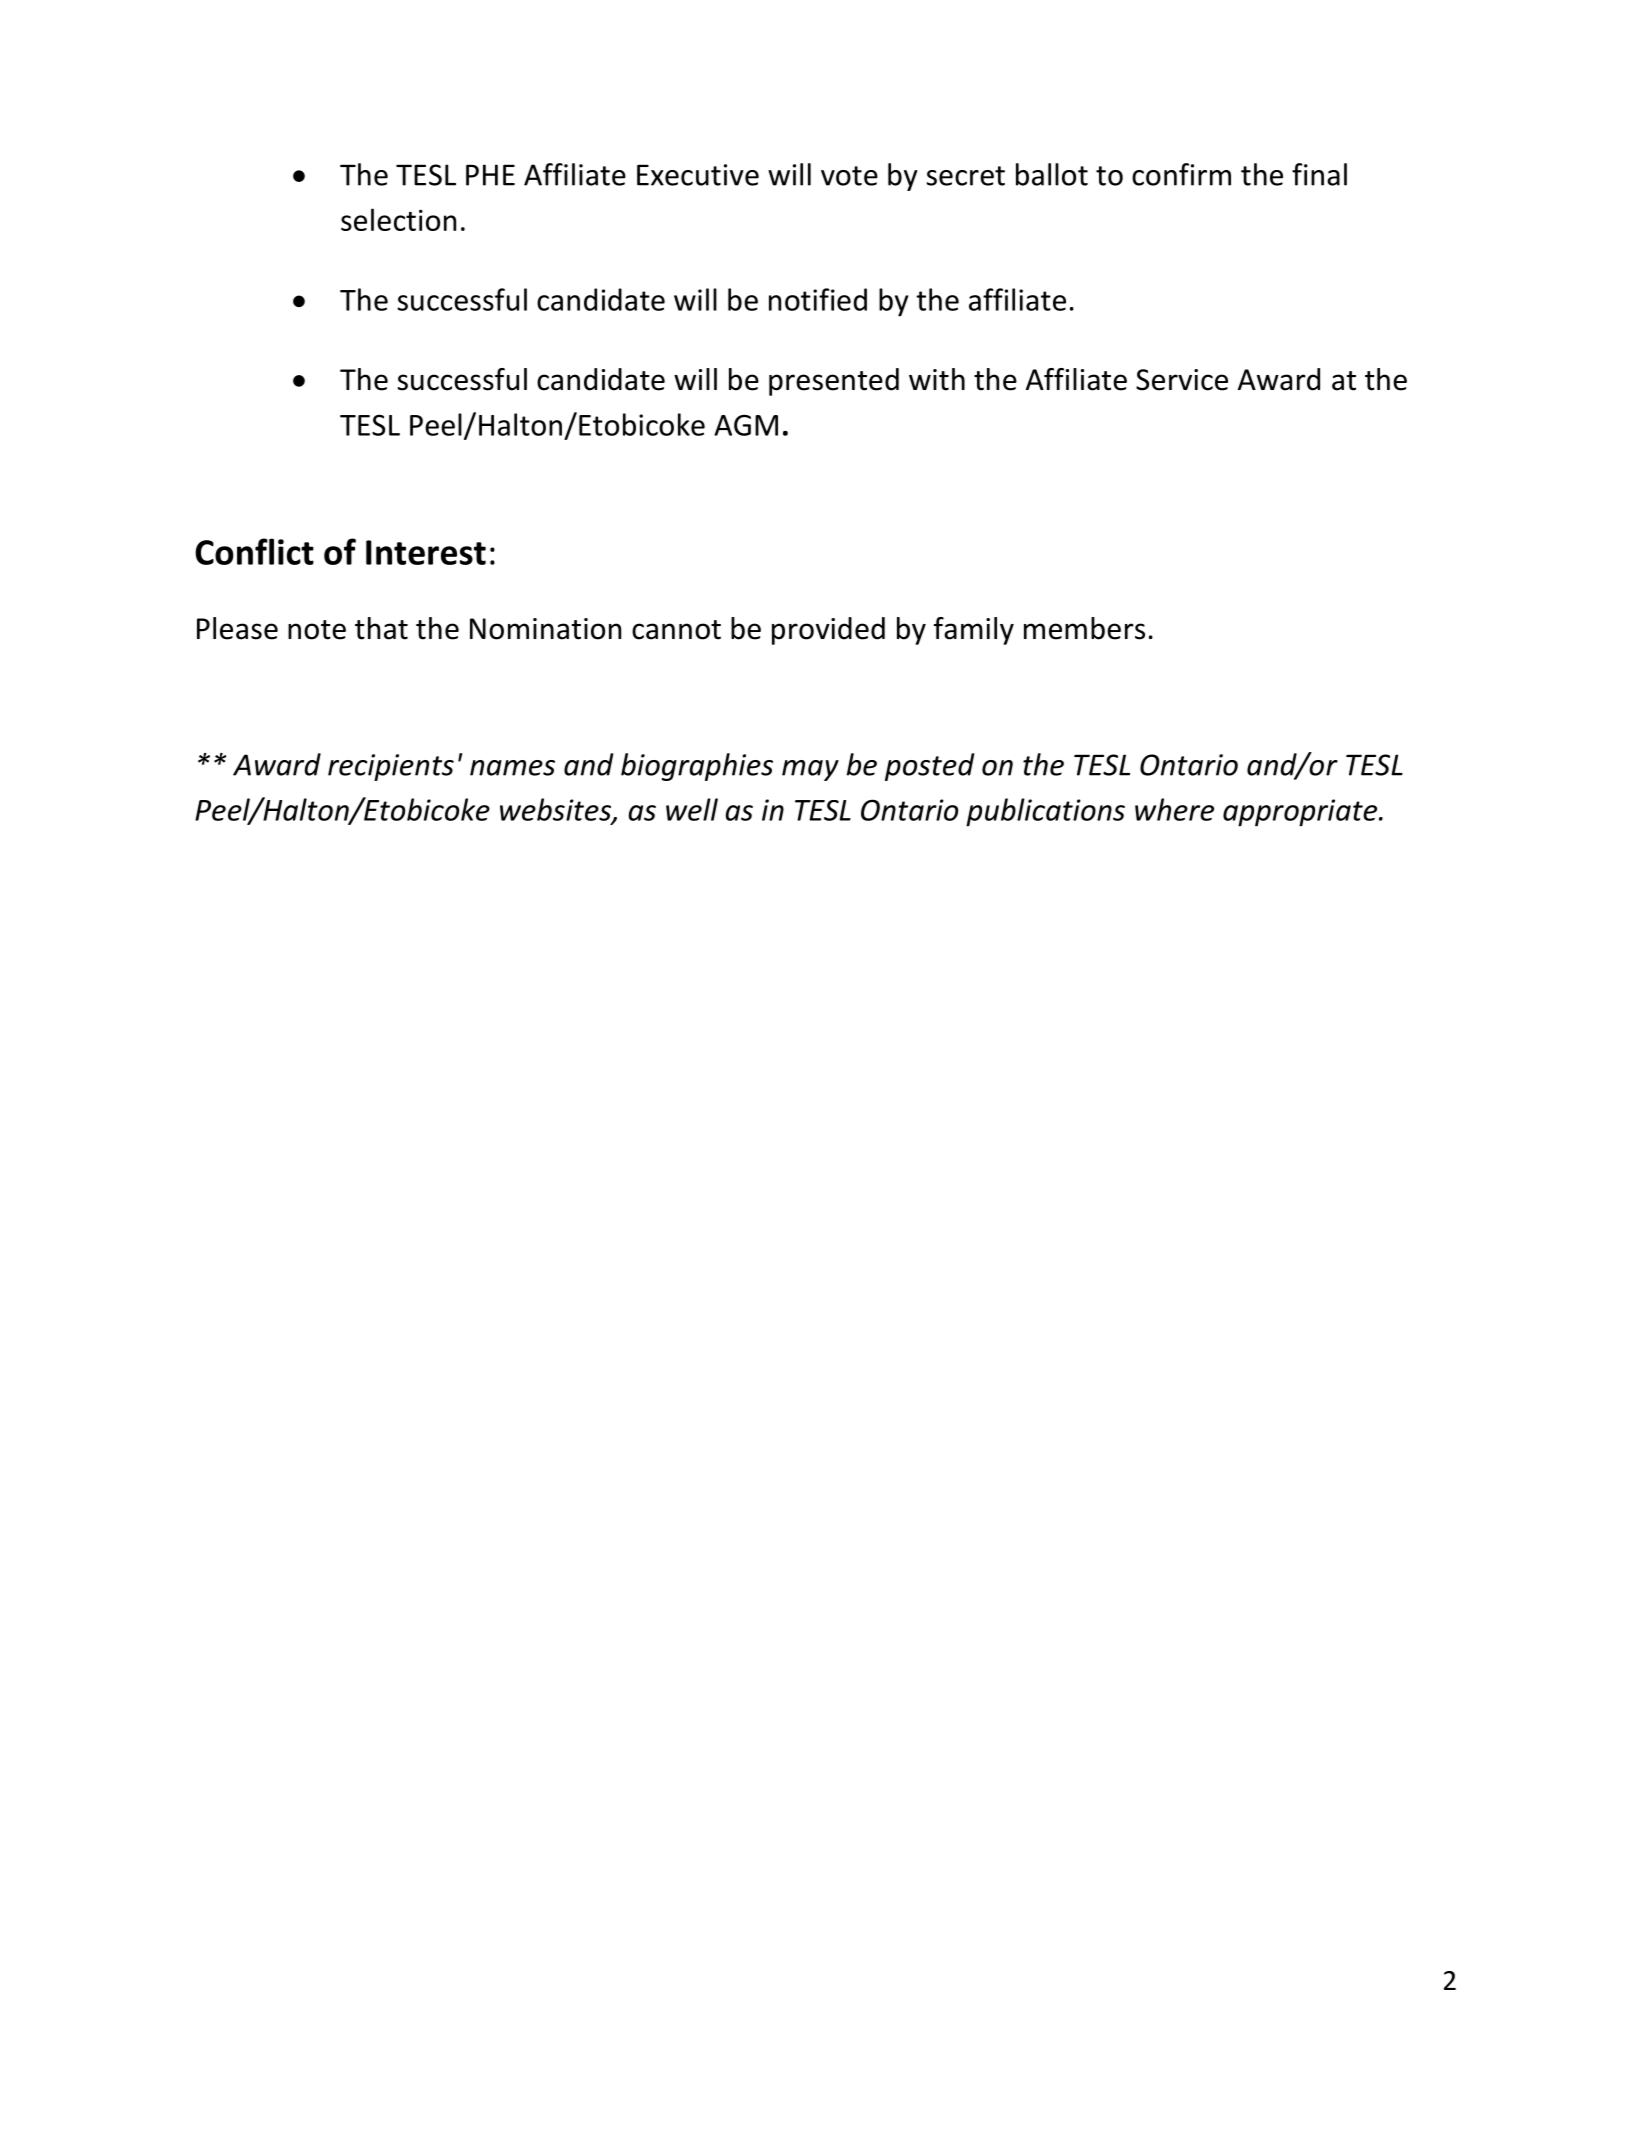  Describe the element at coordinates (381, 628) in the page. I see `that` at that location.
